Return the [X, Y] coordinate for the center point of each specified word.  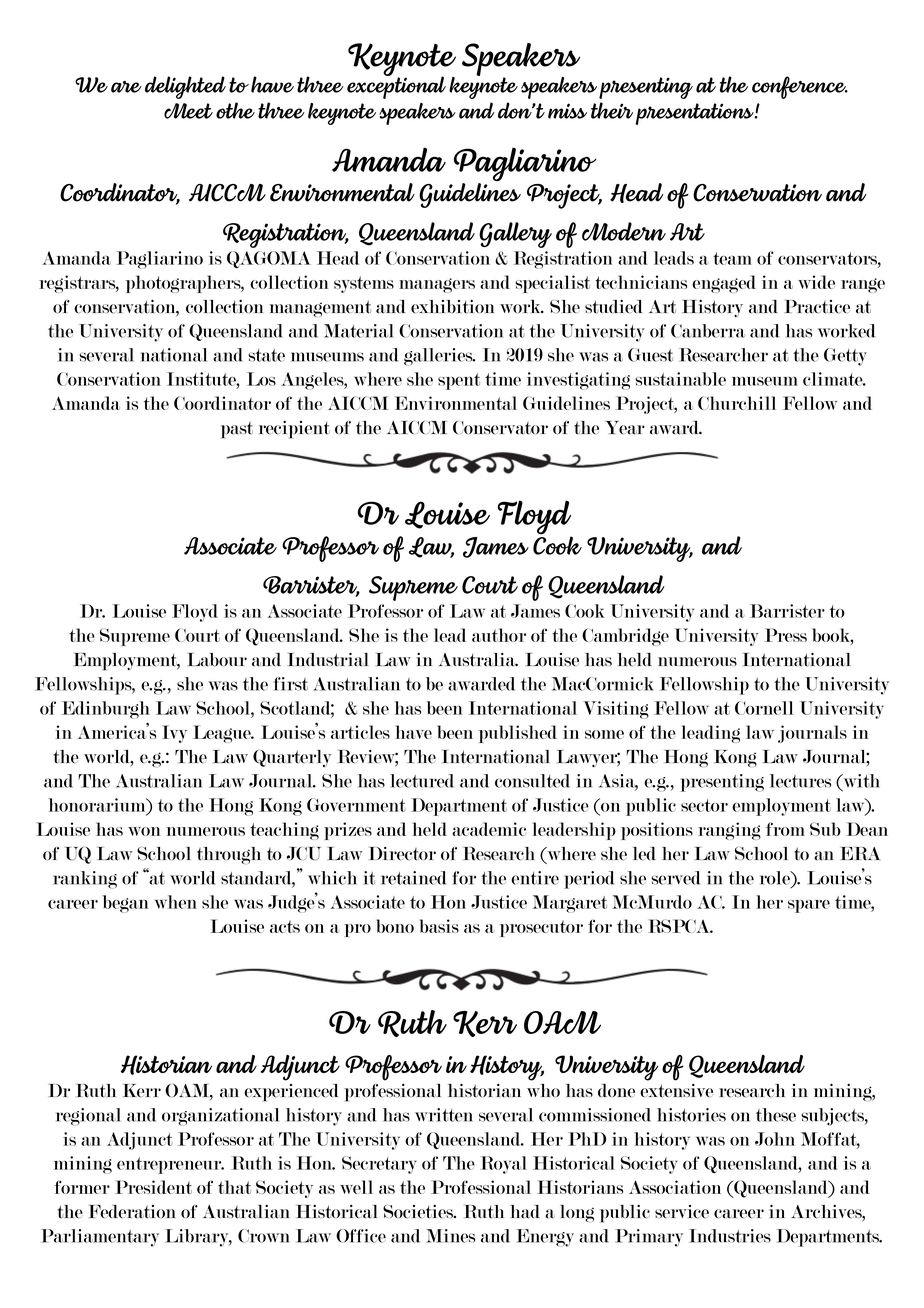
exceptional [396, 86]
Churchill [737, 403]
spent [459, 381]
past [237, 430]
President [153, 1187]
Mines [450, 1236]
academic [489, 829]
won [144, 831]
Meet [188, 111]
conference [800, 87]
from [785, 829]
